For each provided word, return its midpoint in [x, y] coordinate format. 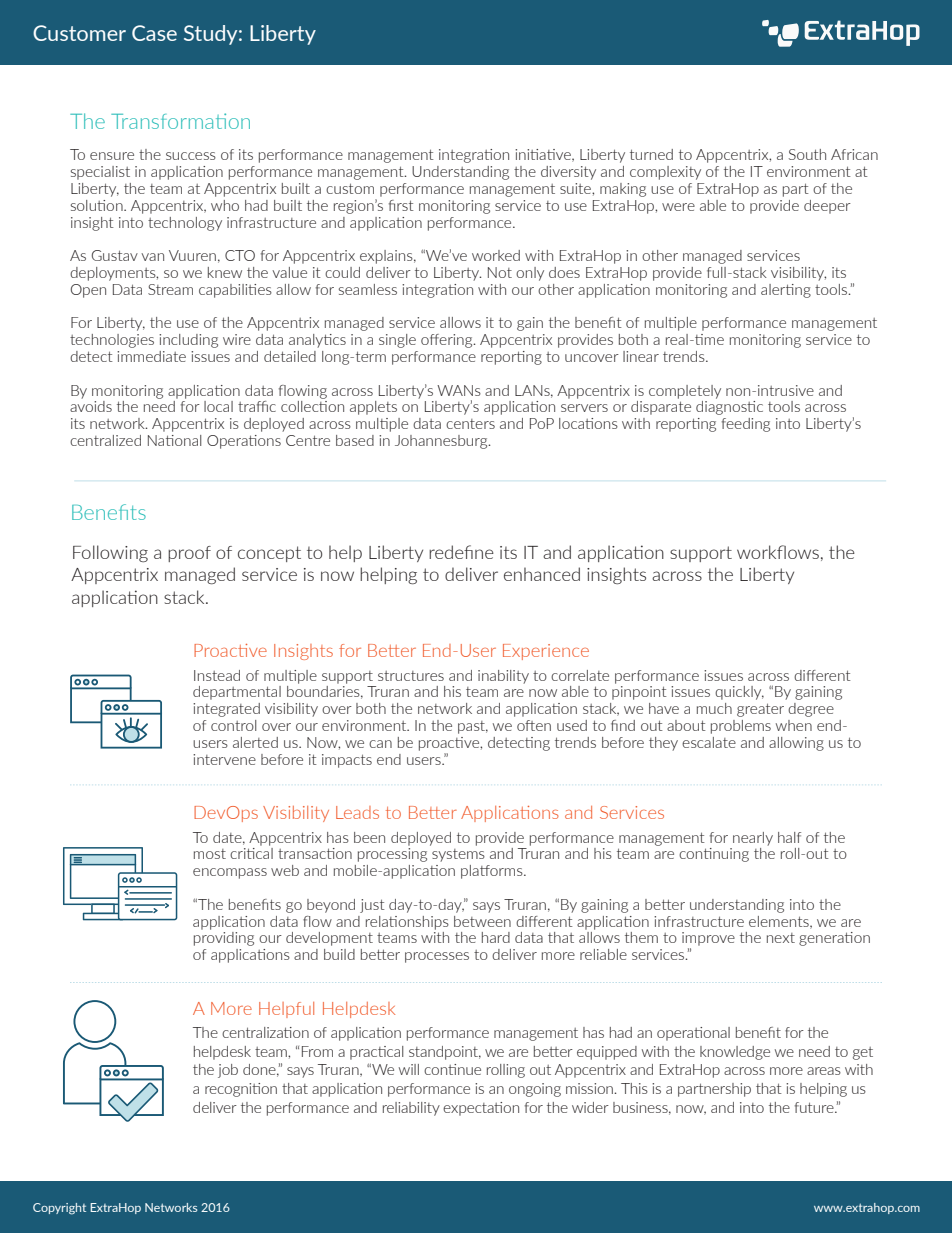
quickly [739, 693]
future [815, 1107]
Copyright [59, 1209]
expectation [481, 1109]
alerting [786, 291]
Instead [217, 675]
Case [154, 33]
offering [448, 341]
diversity [568, 173]
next [781, 938]
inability [503, 677]
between [482, 921]
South [807, 154]
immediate [151, 356]
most [210, 854]
